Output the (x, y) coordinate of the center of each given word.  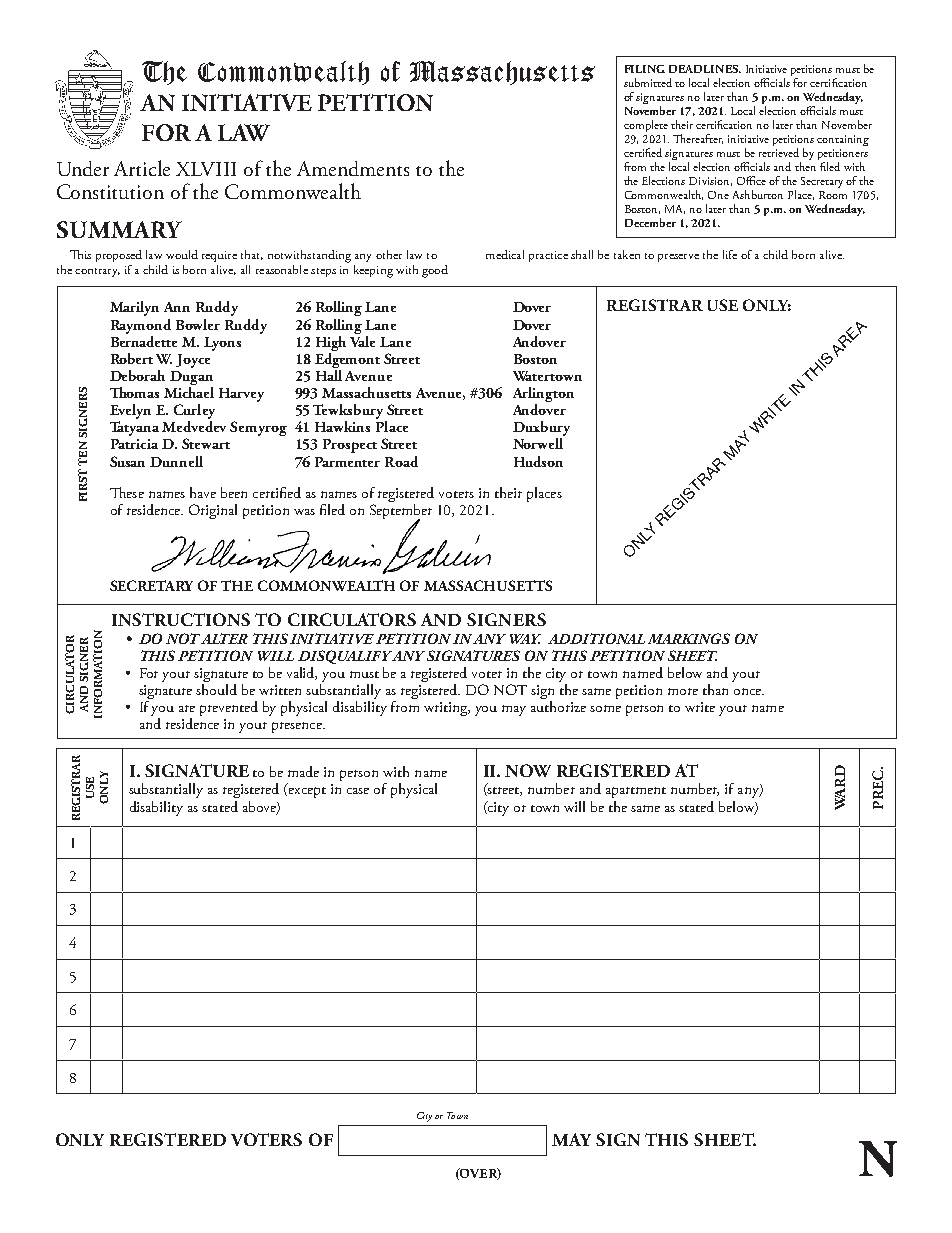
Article (142, 168)
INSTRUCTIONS (181, 619)
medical (505, 254)
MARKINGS (689, 638)
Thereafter (698, 139)
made (303, 771)
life (730, 254)
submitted (648, 82)
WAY (525, 639)
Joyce (193, 361)
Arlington (543, 396)
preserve (678, 258)
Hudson (538, 461)
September (401, 513)
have (203, 492)
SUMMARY (119, 229)
